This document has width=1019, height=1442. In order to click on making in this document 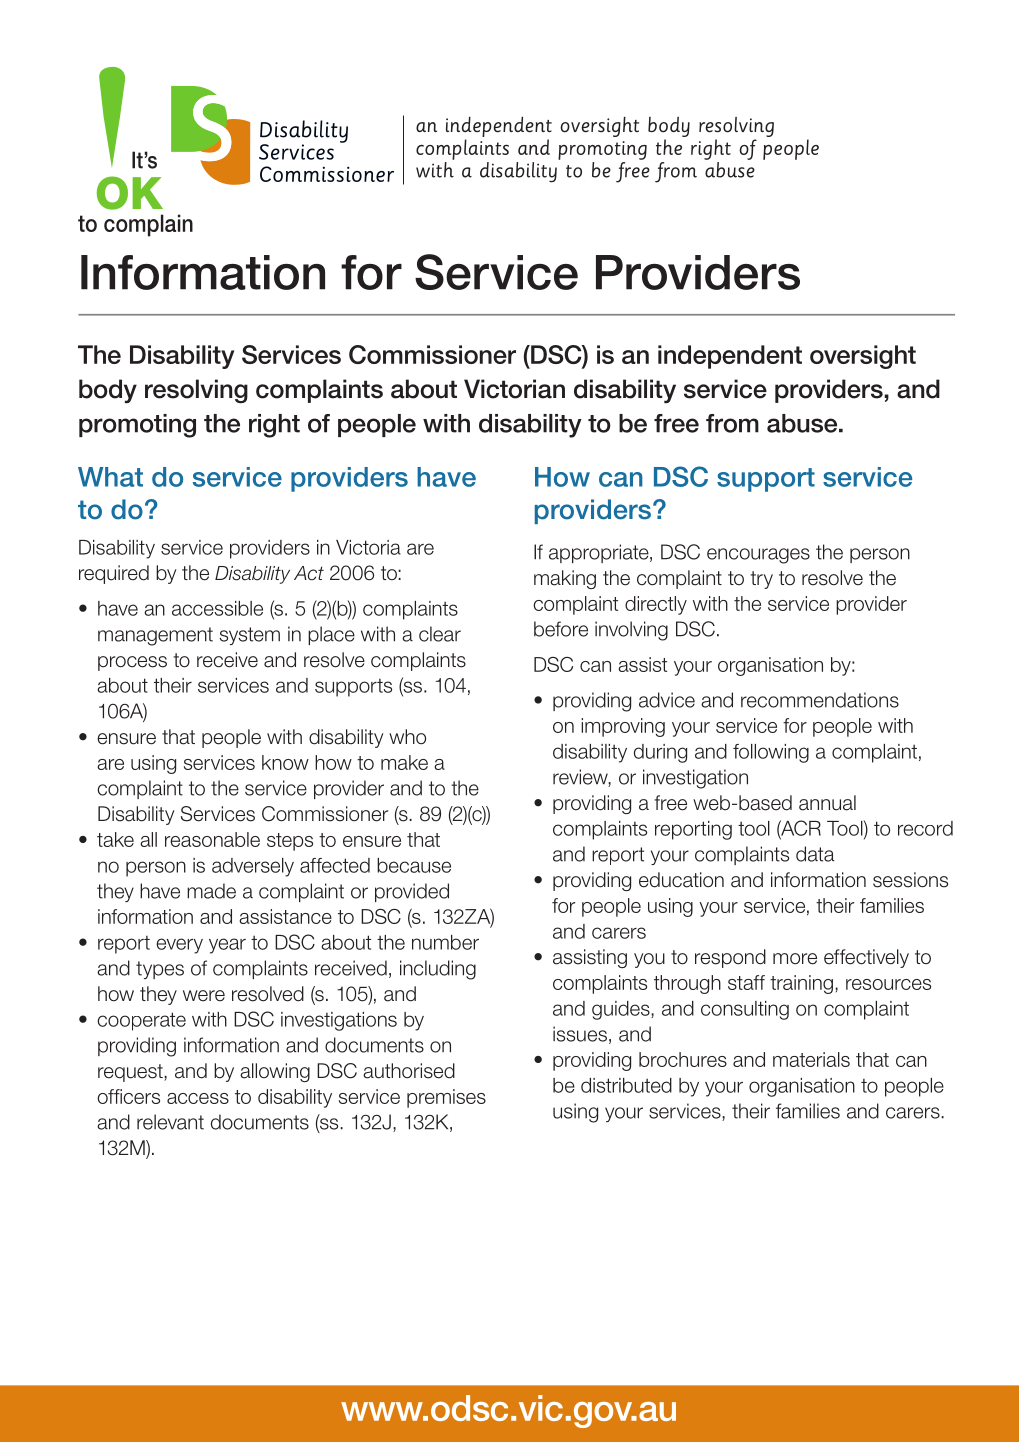, I will do `click(565, 579)`.
